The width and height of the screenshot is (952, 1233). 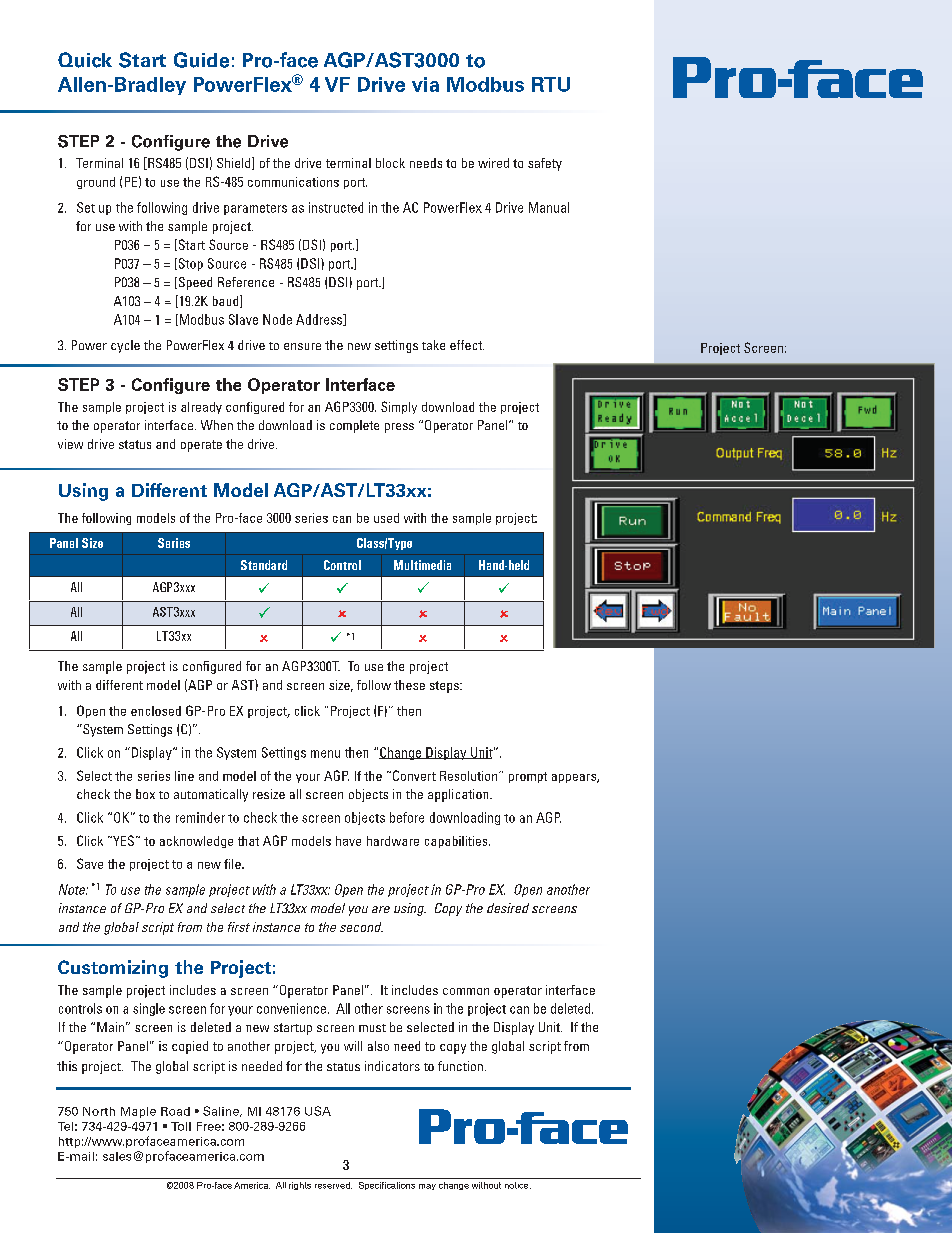 What do you see at coordinates (156, 711) in the screenshot?
I see `enclosed` at bounding box center [156, 711].
